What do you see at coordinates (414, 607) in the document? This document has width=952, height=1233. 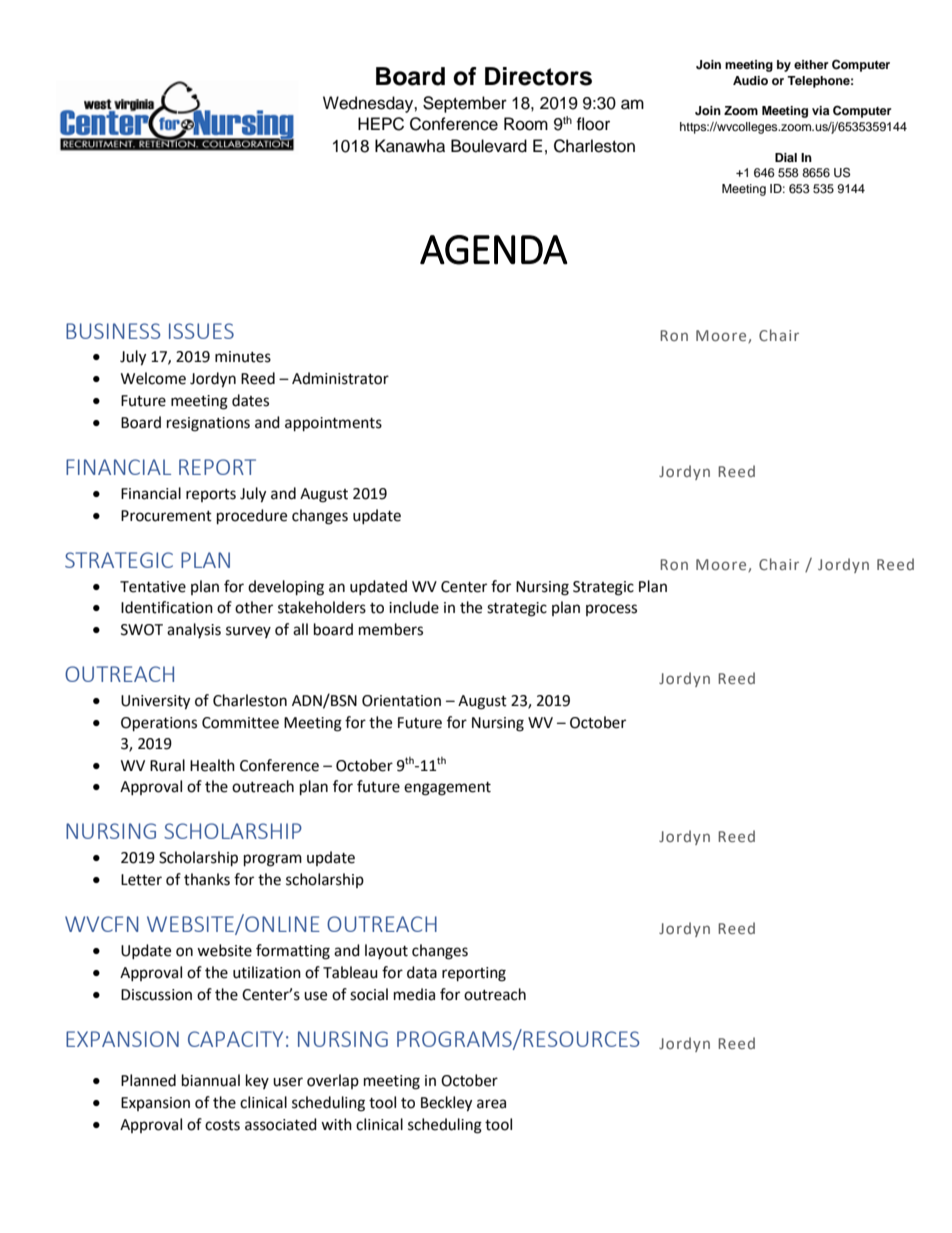 I see `include` at bounding box center [414, 607].
